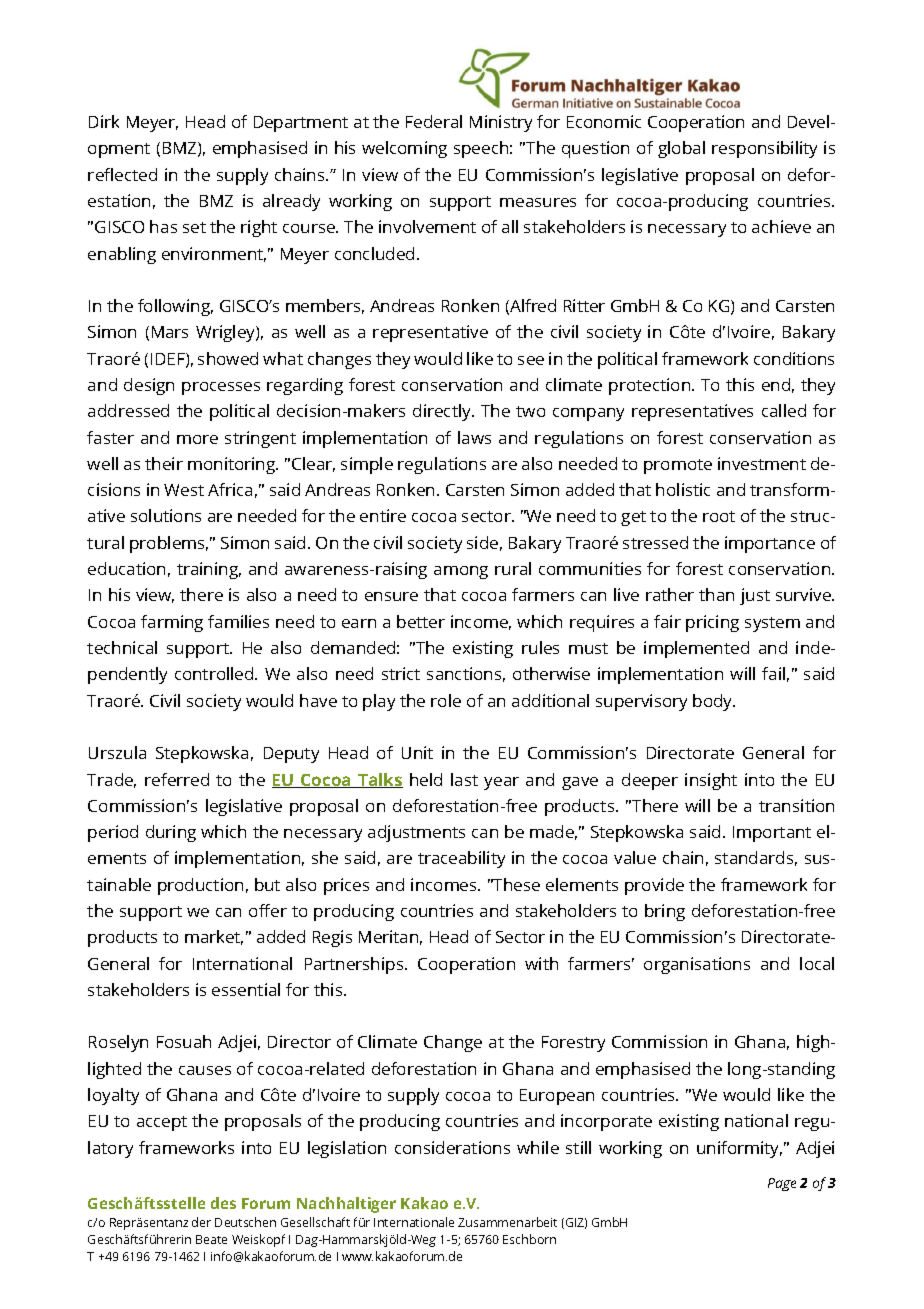 This page has height=1309, width=924. What do you see at coordinates (122, 174) in the page?
I see `reflected` at bounding box center [122, 174].
